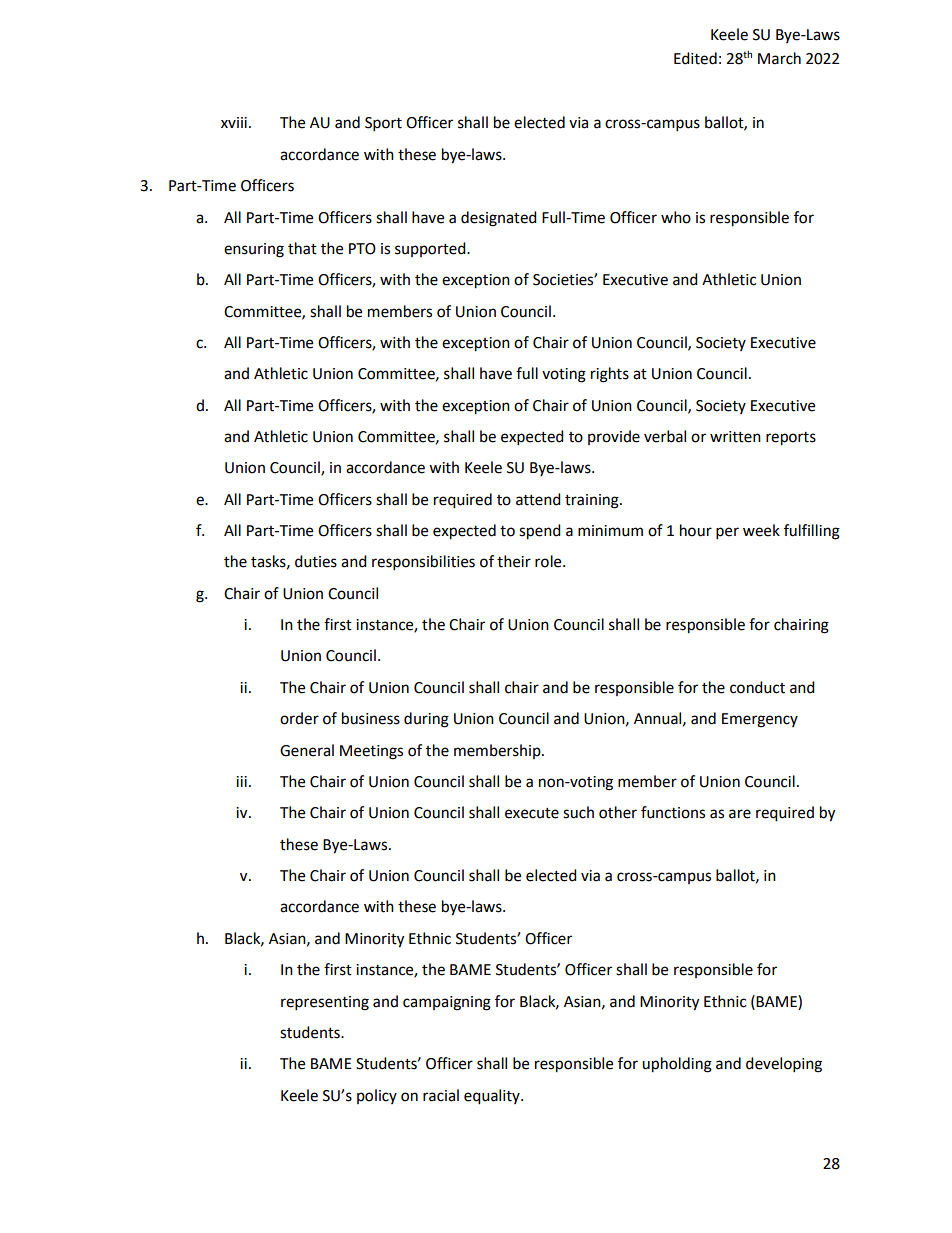 The width and height of the screenshot is (952, 1233). What do you see at coordinates (493, 1097) in the screenshot?
I see `equality` at bounding box center [493, 1097].
